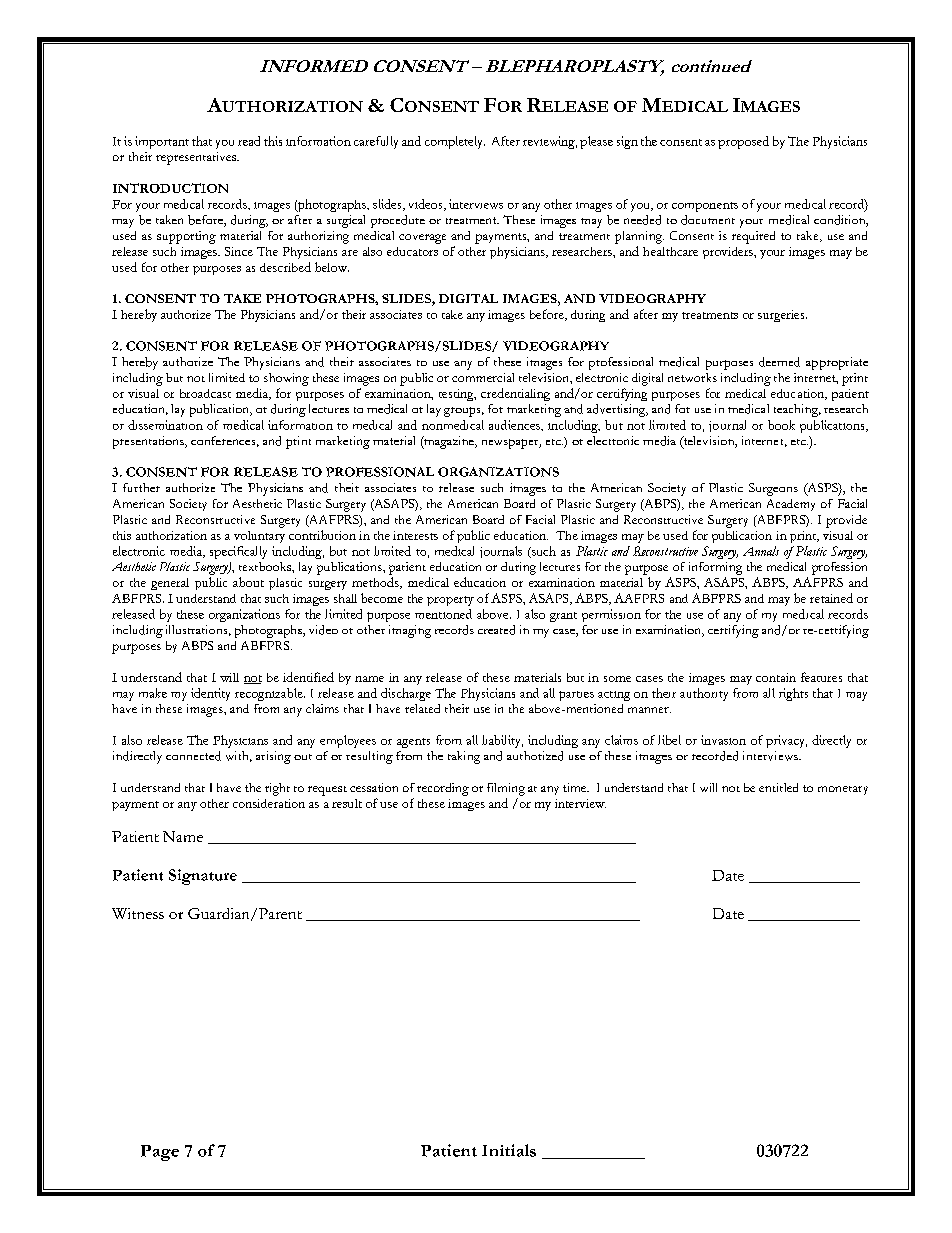  What do you see at coordinates (743, 142) in the screenshot?
I see `proposed` at bounding box center [743, 142].
